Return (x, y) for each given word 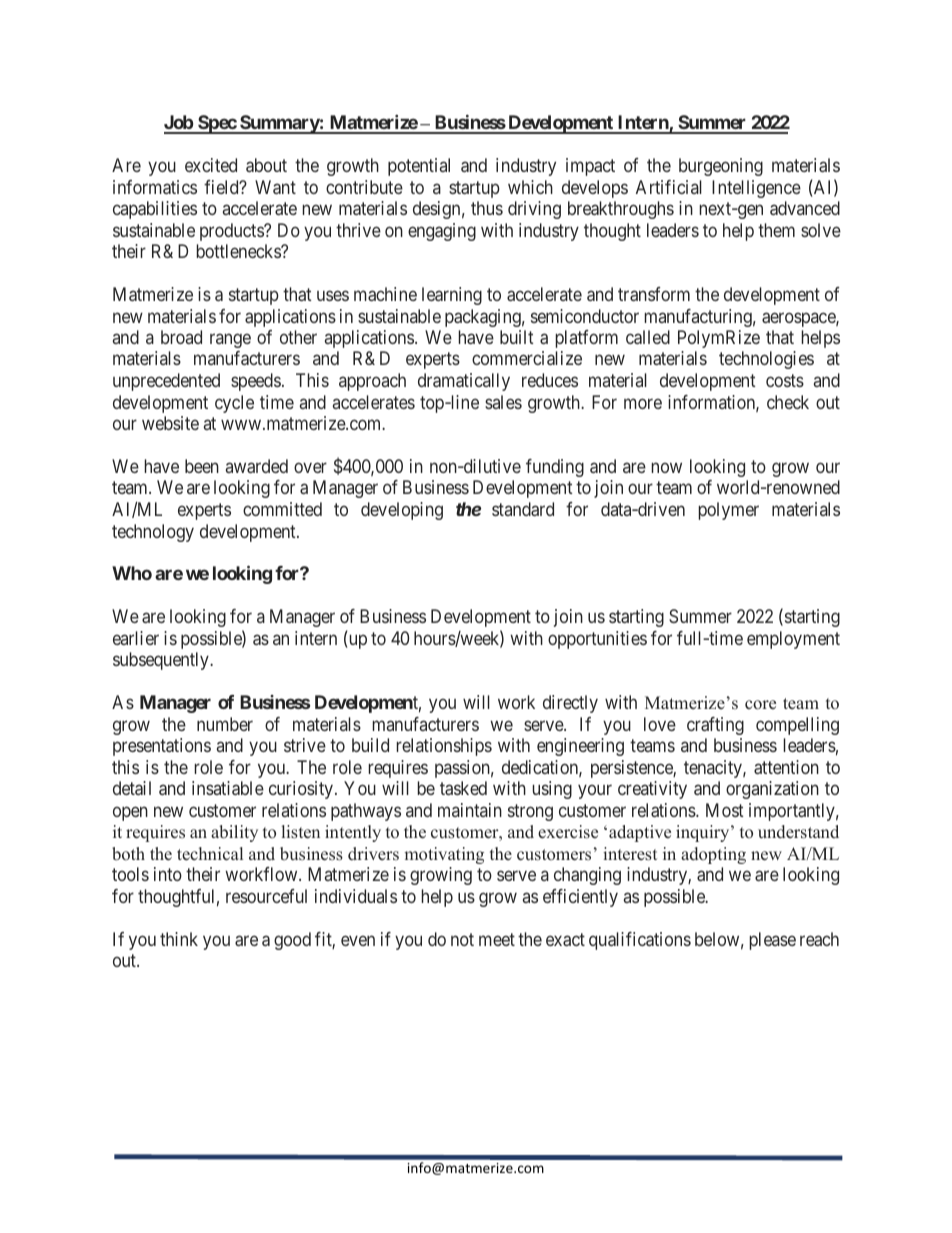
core (760, 705)
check (788, 402)
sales (503, 402)
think (179, 939)
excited (211, 165)
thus (487, 208)
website (170, 423)
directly (570, 704)
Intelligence (756, 189)
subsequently (162, 661)
